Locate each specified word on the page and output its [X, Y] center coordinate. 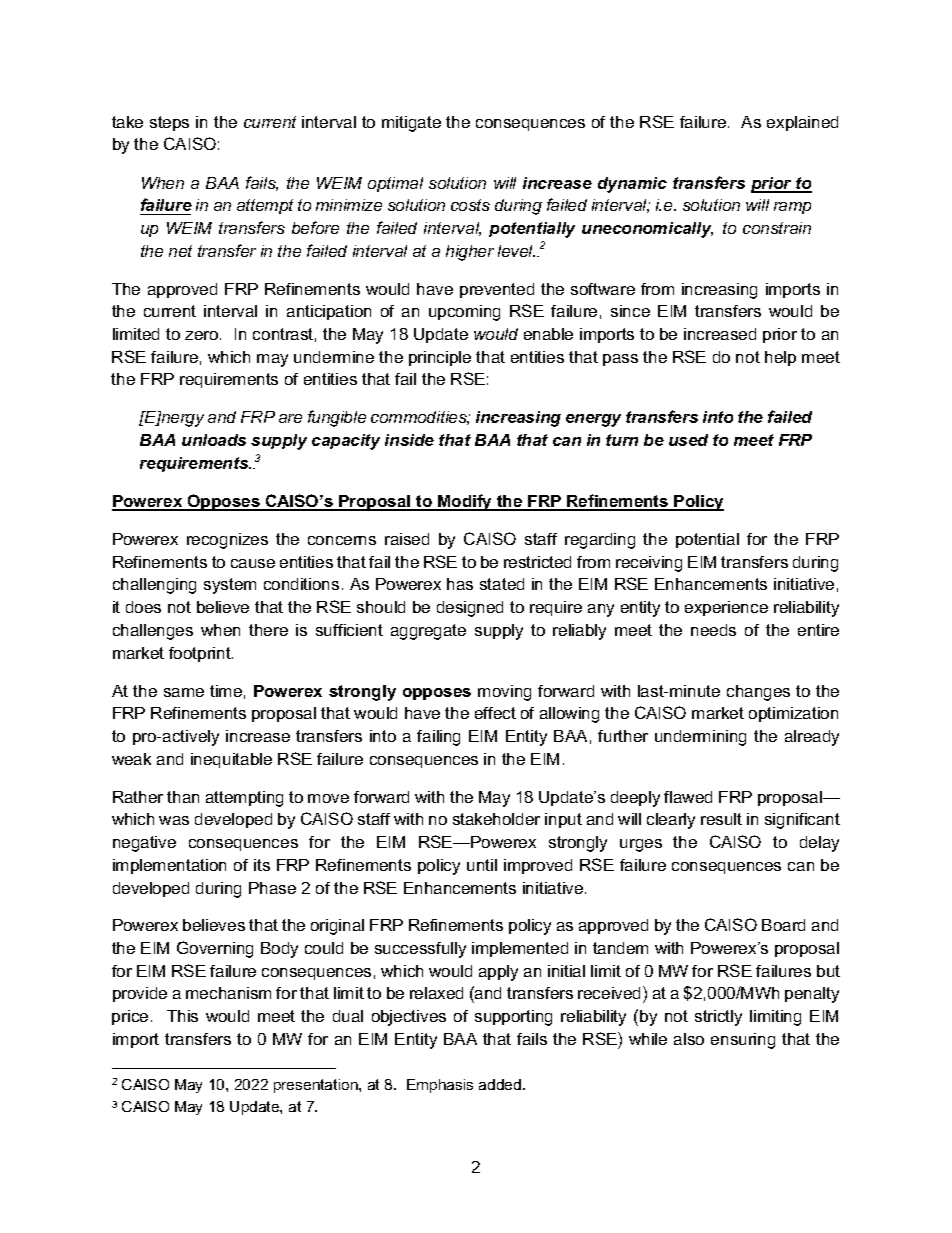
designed [470, 609]
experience [726, 608]
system [230, 586]
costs [470, 205]
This [182, 1016]
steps [169, 123]
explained [802, 123]
